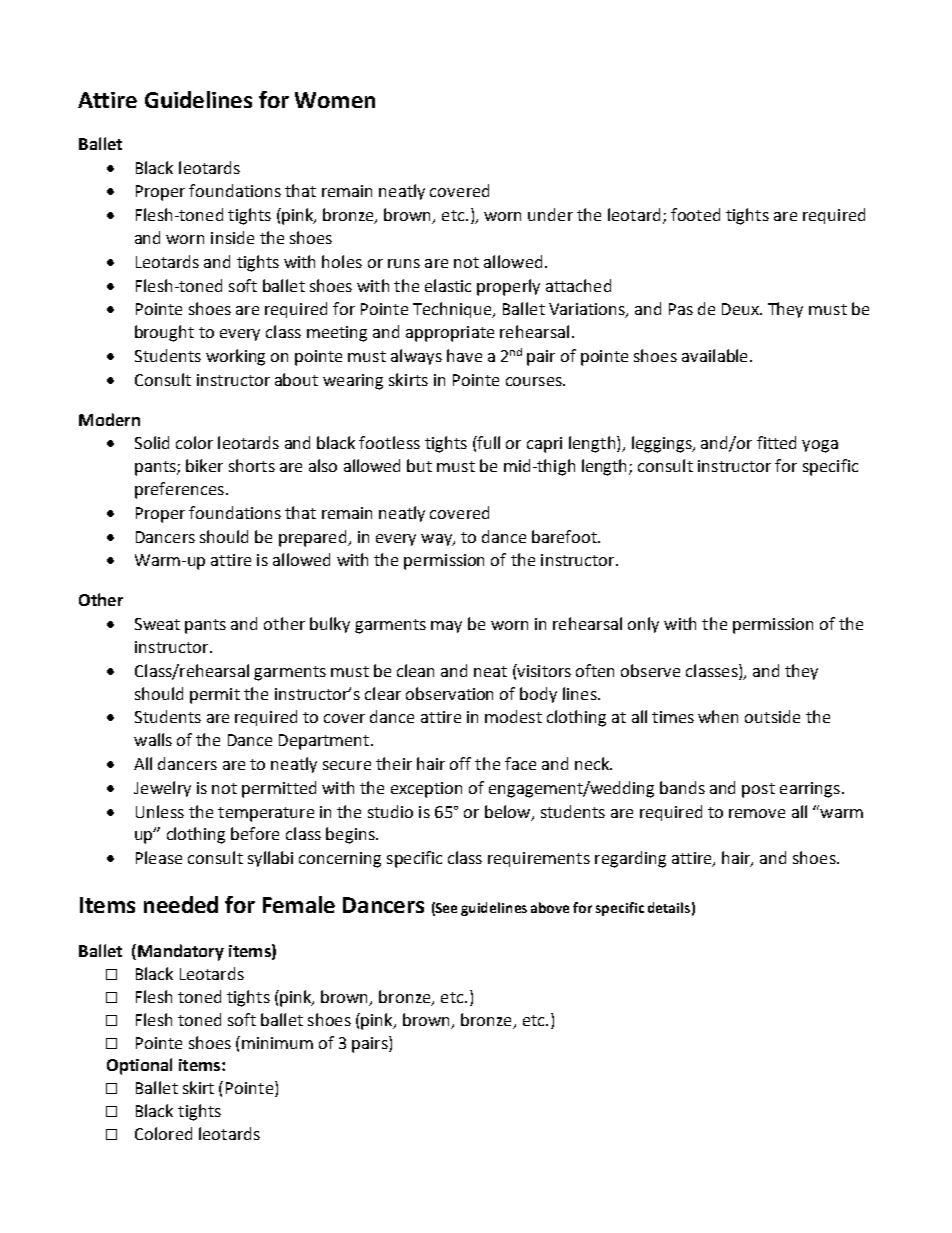 The image size is (952, 1233). What do you see at coordinates (277, 1043) in the screenshot?
I see `minimum` at bounding box center [277, 1043].
